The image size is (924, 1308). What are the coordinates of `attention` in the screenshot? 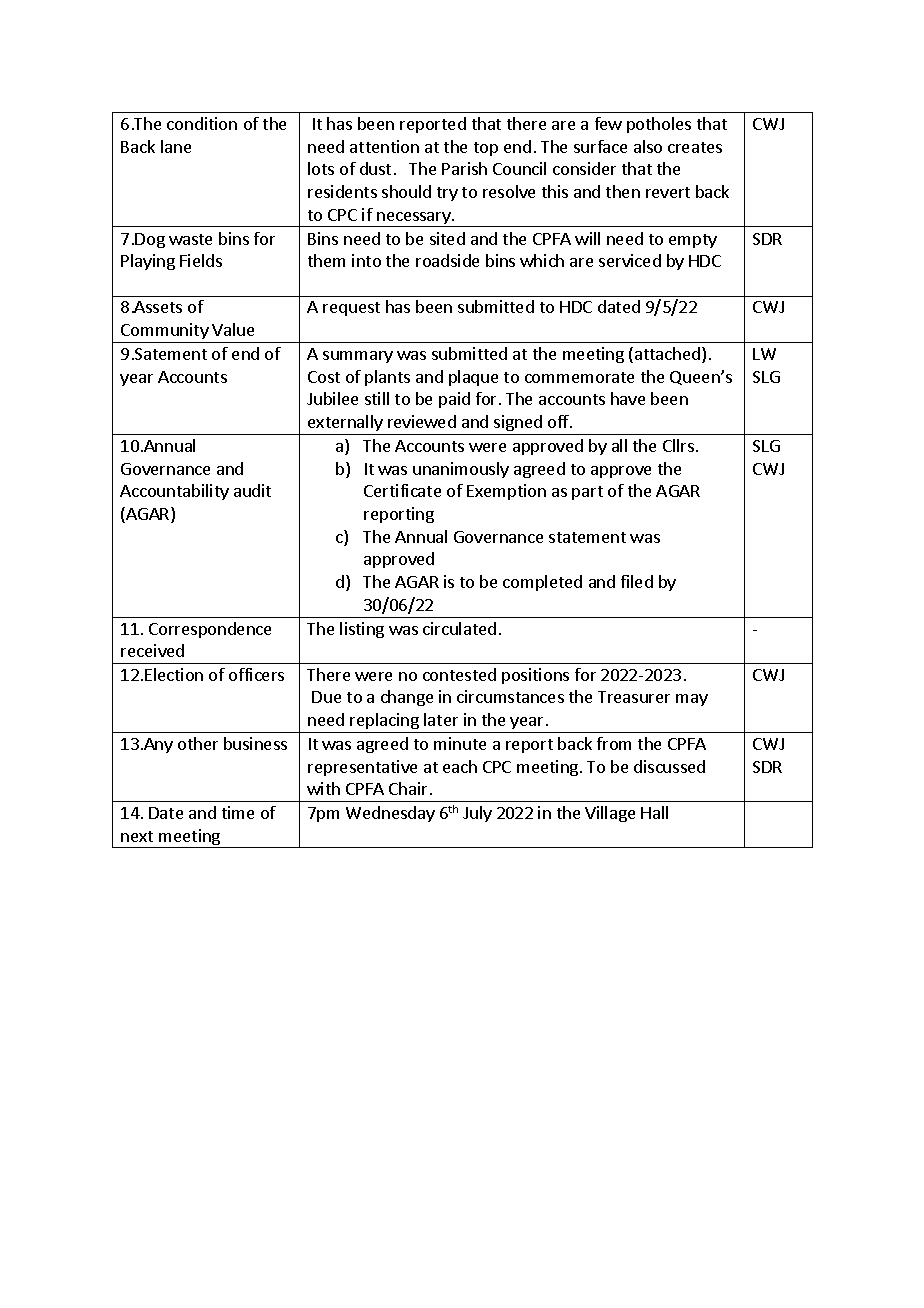 It's located at (384, 146).
